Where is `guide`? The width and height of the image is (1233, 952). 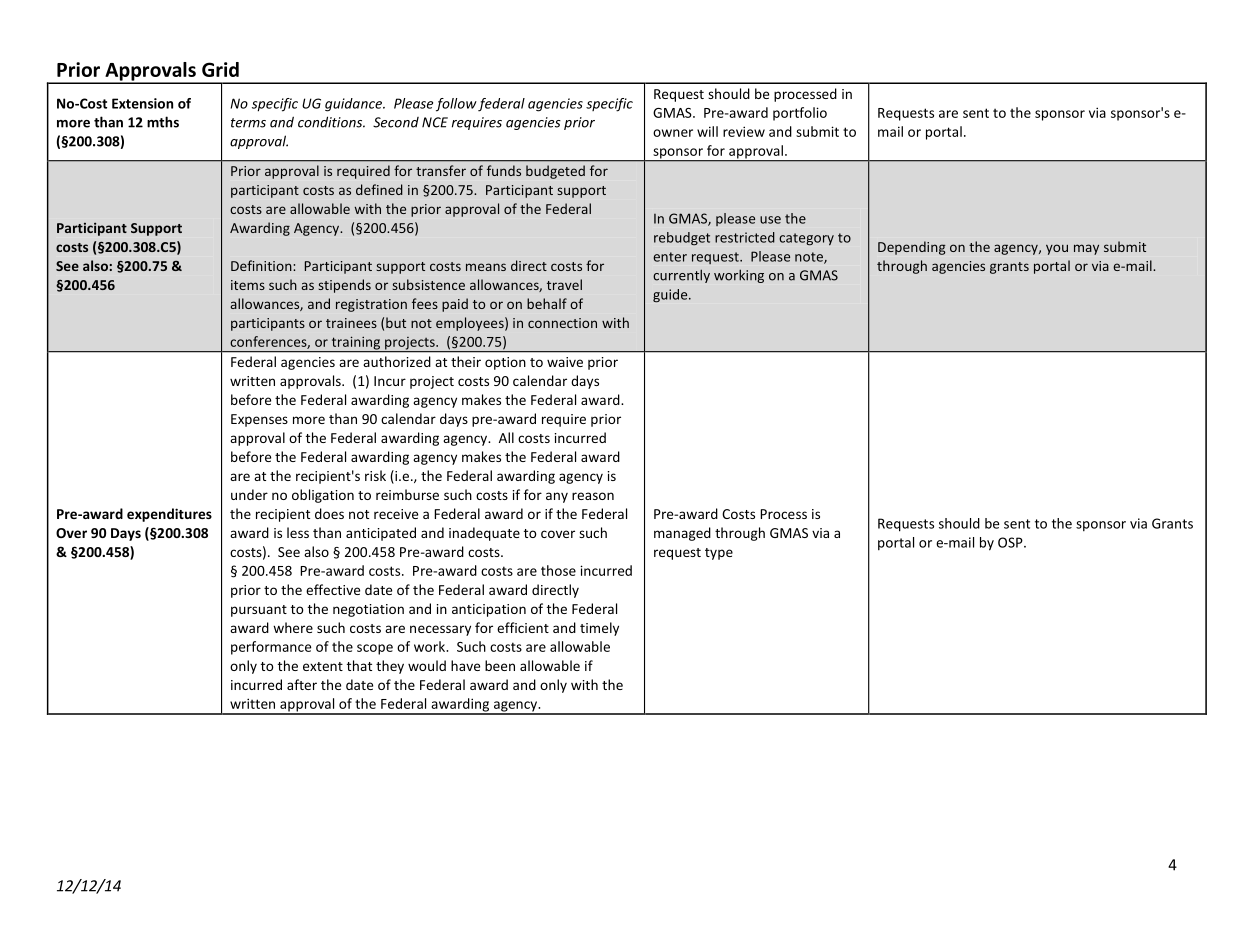
guide is located at coordinates (671, 296).
